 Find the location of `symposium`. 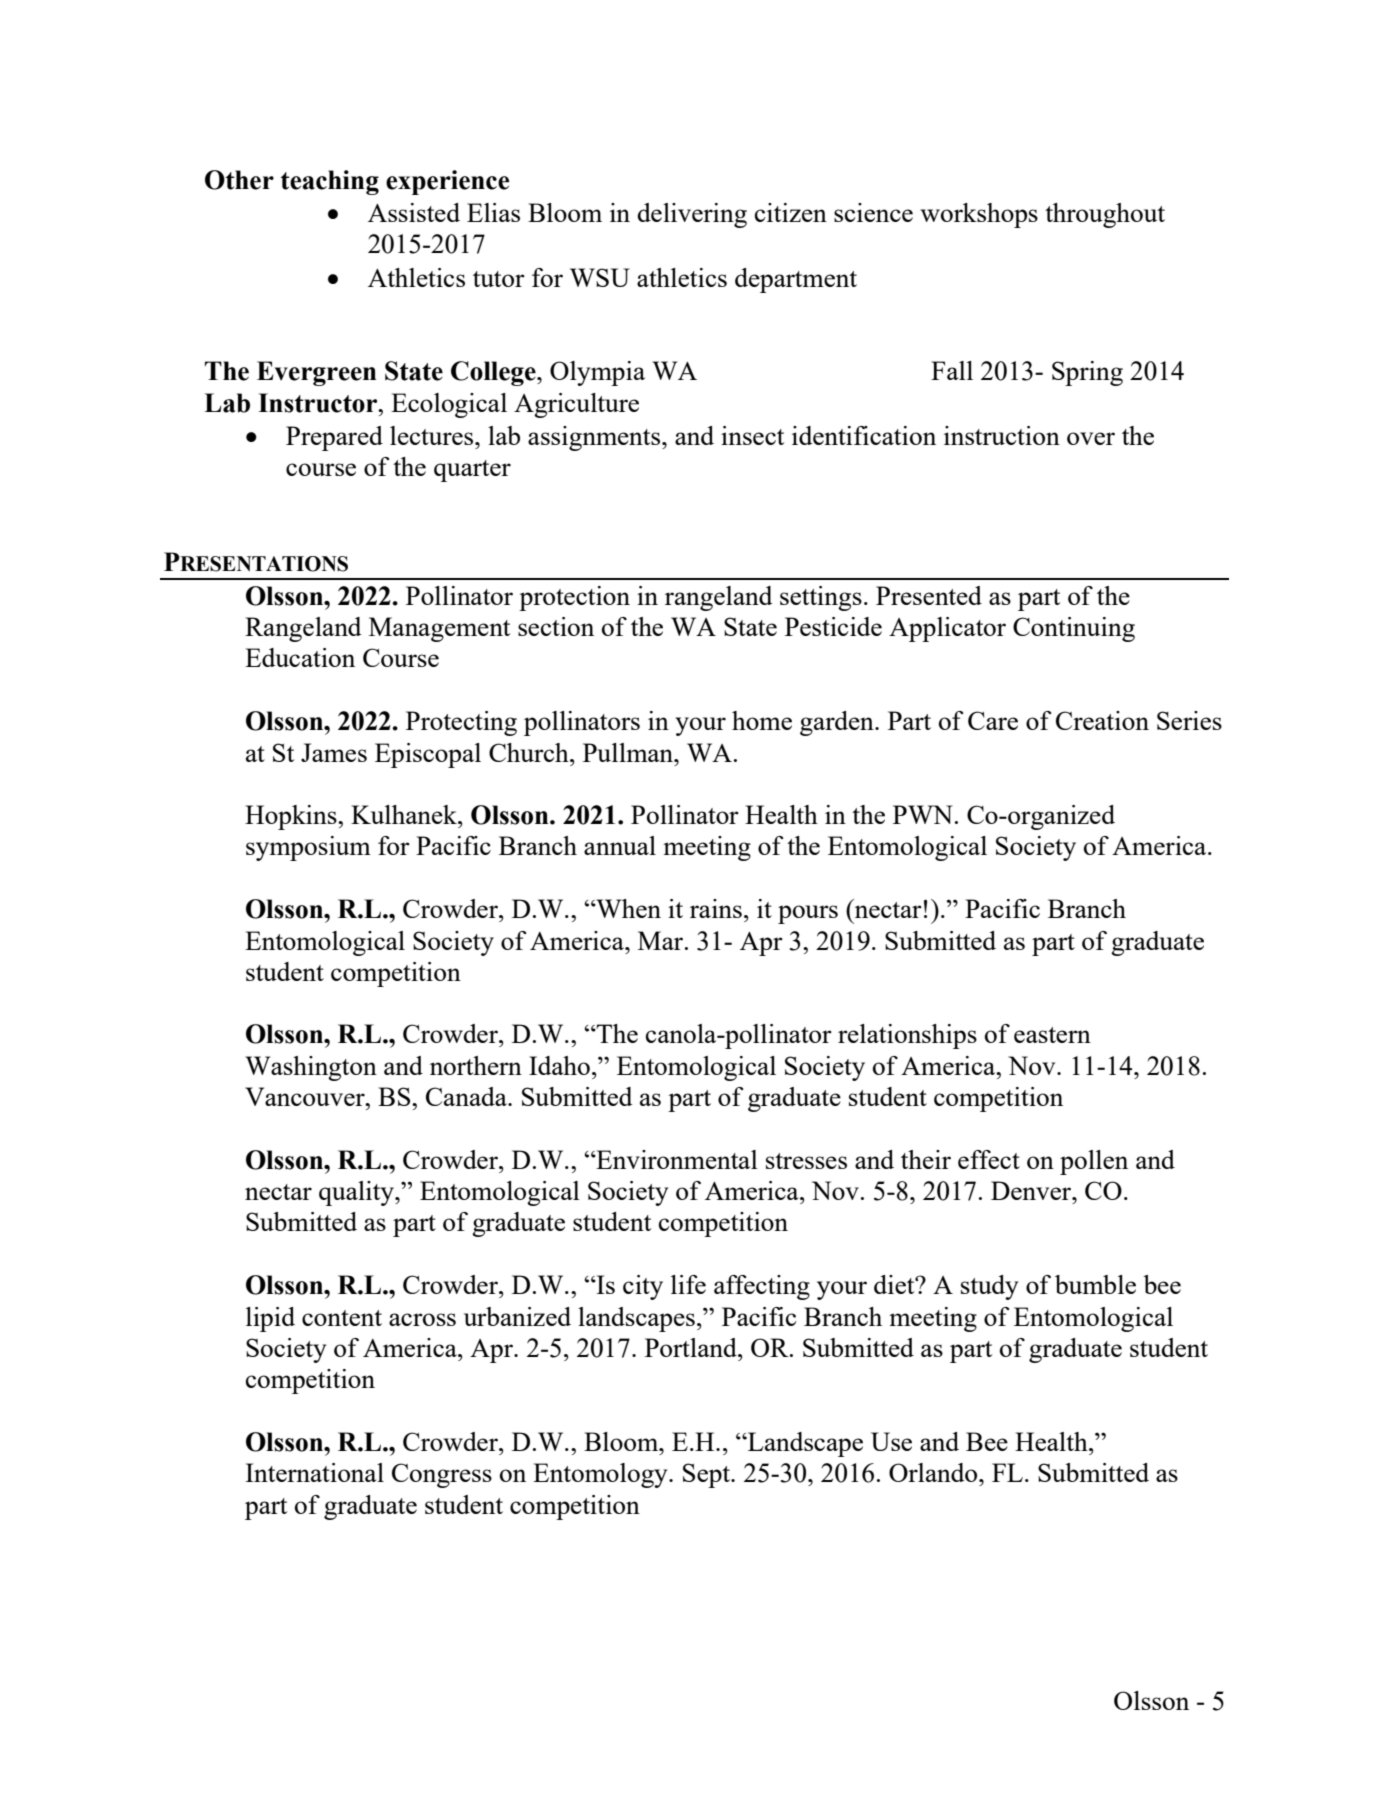

symposium is located at coordinates (308, 848).
